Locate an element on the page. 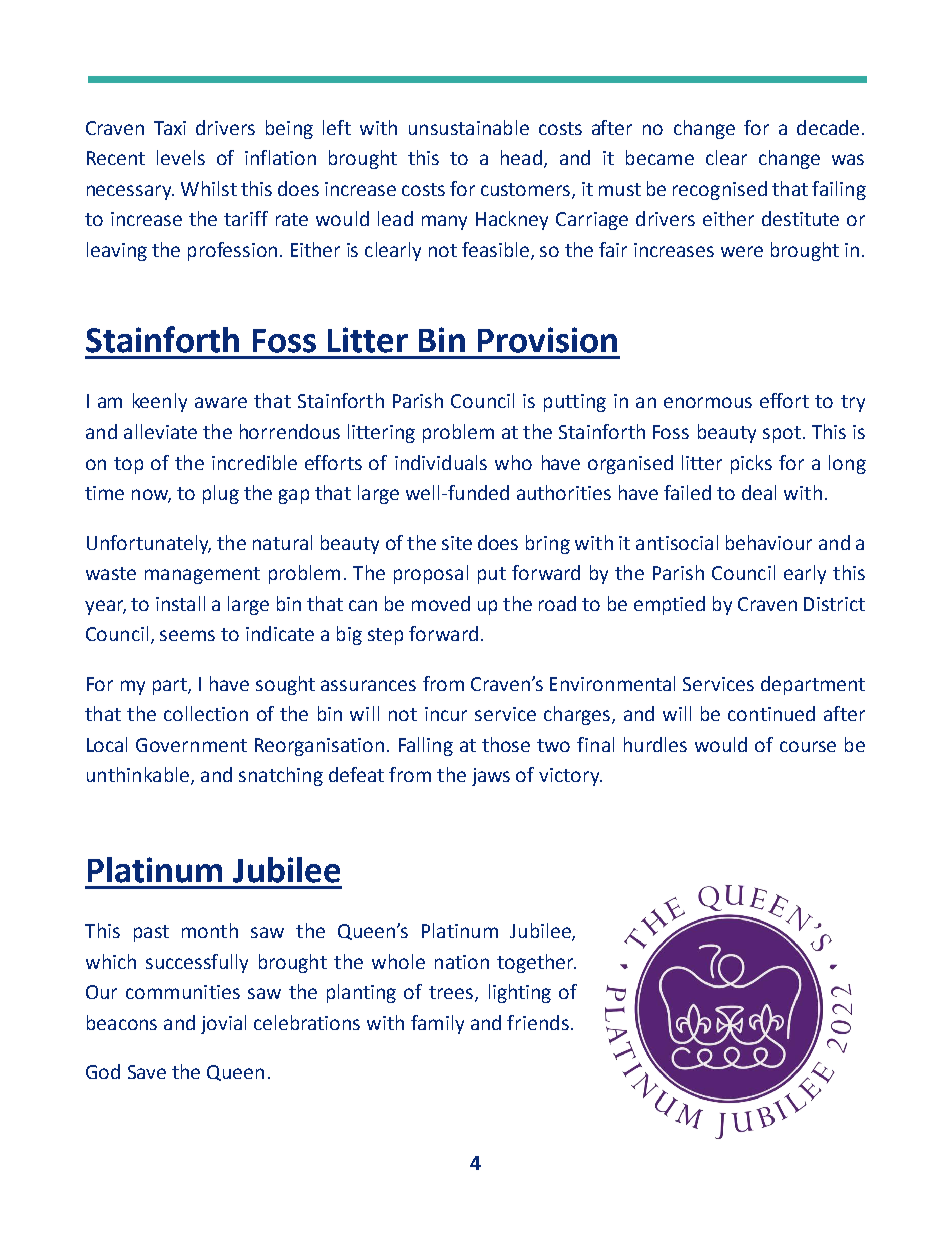 The width and height of the image is (952, 1233). picks is located at coordinates (751, 464).
